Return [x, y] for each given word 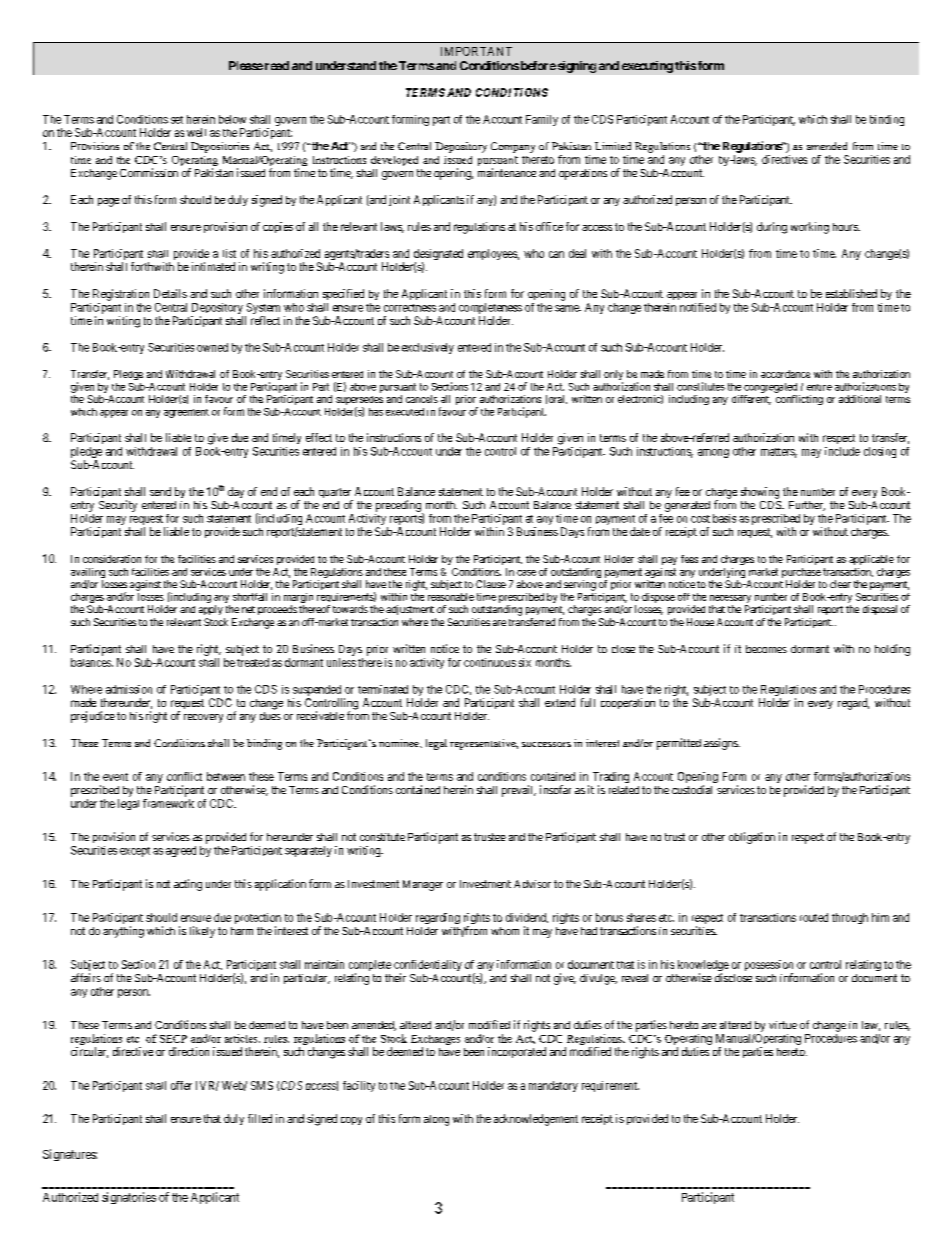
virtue [783, 1025]
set [177, 120]
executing [647, 67]
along [436, 1120]
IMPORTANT [476, 51]
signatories [129, 1198]
